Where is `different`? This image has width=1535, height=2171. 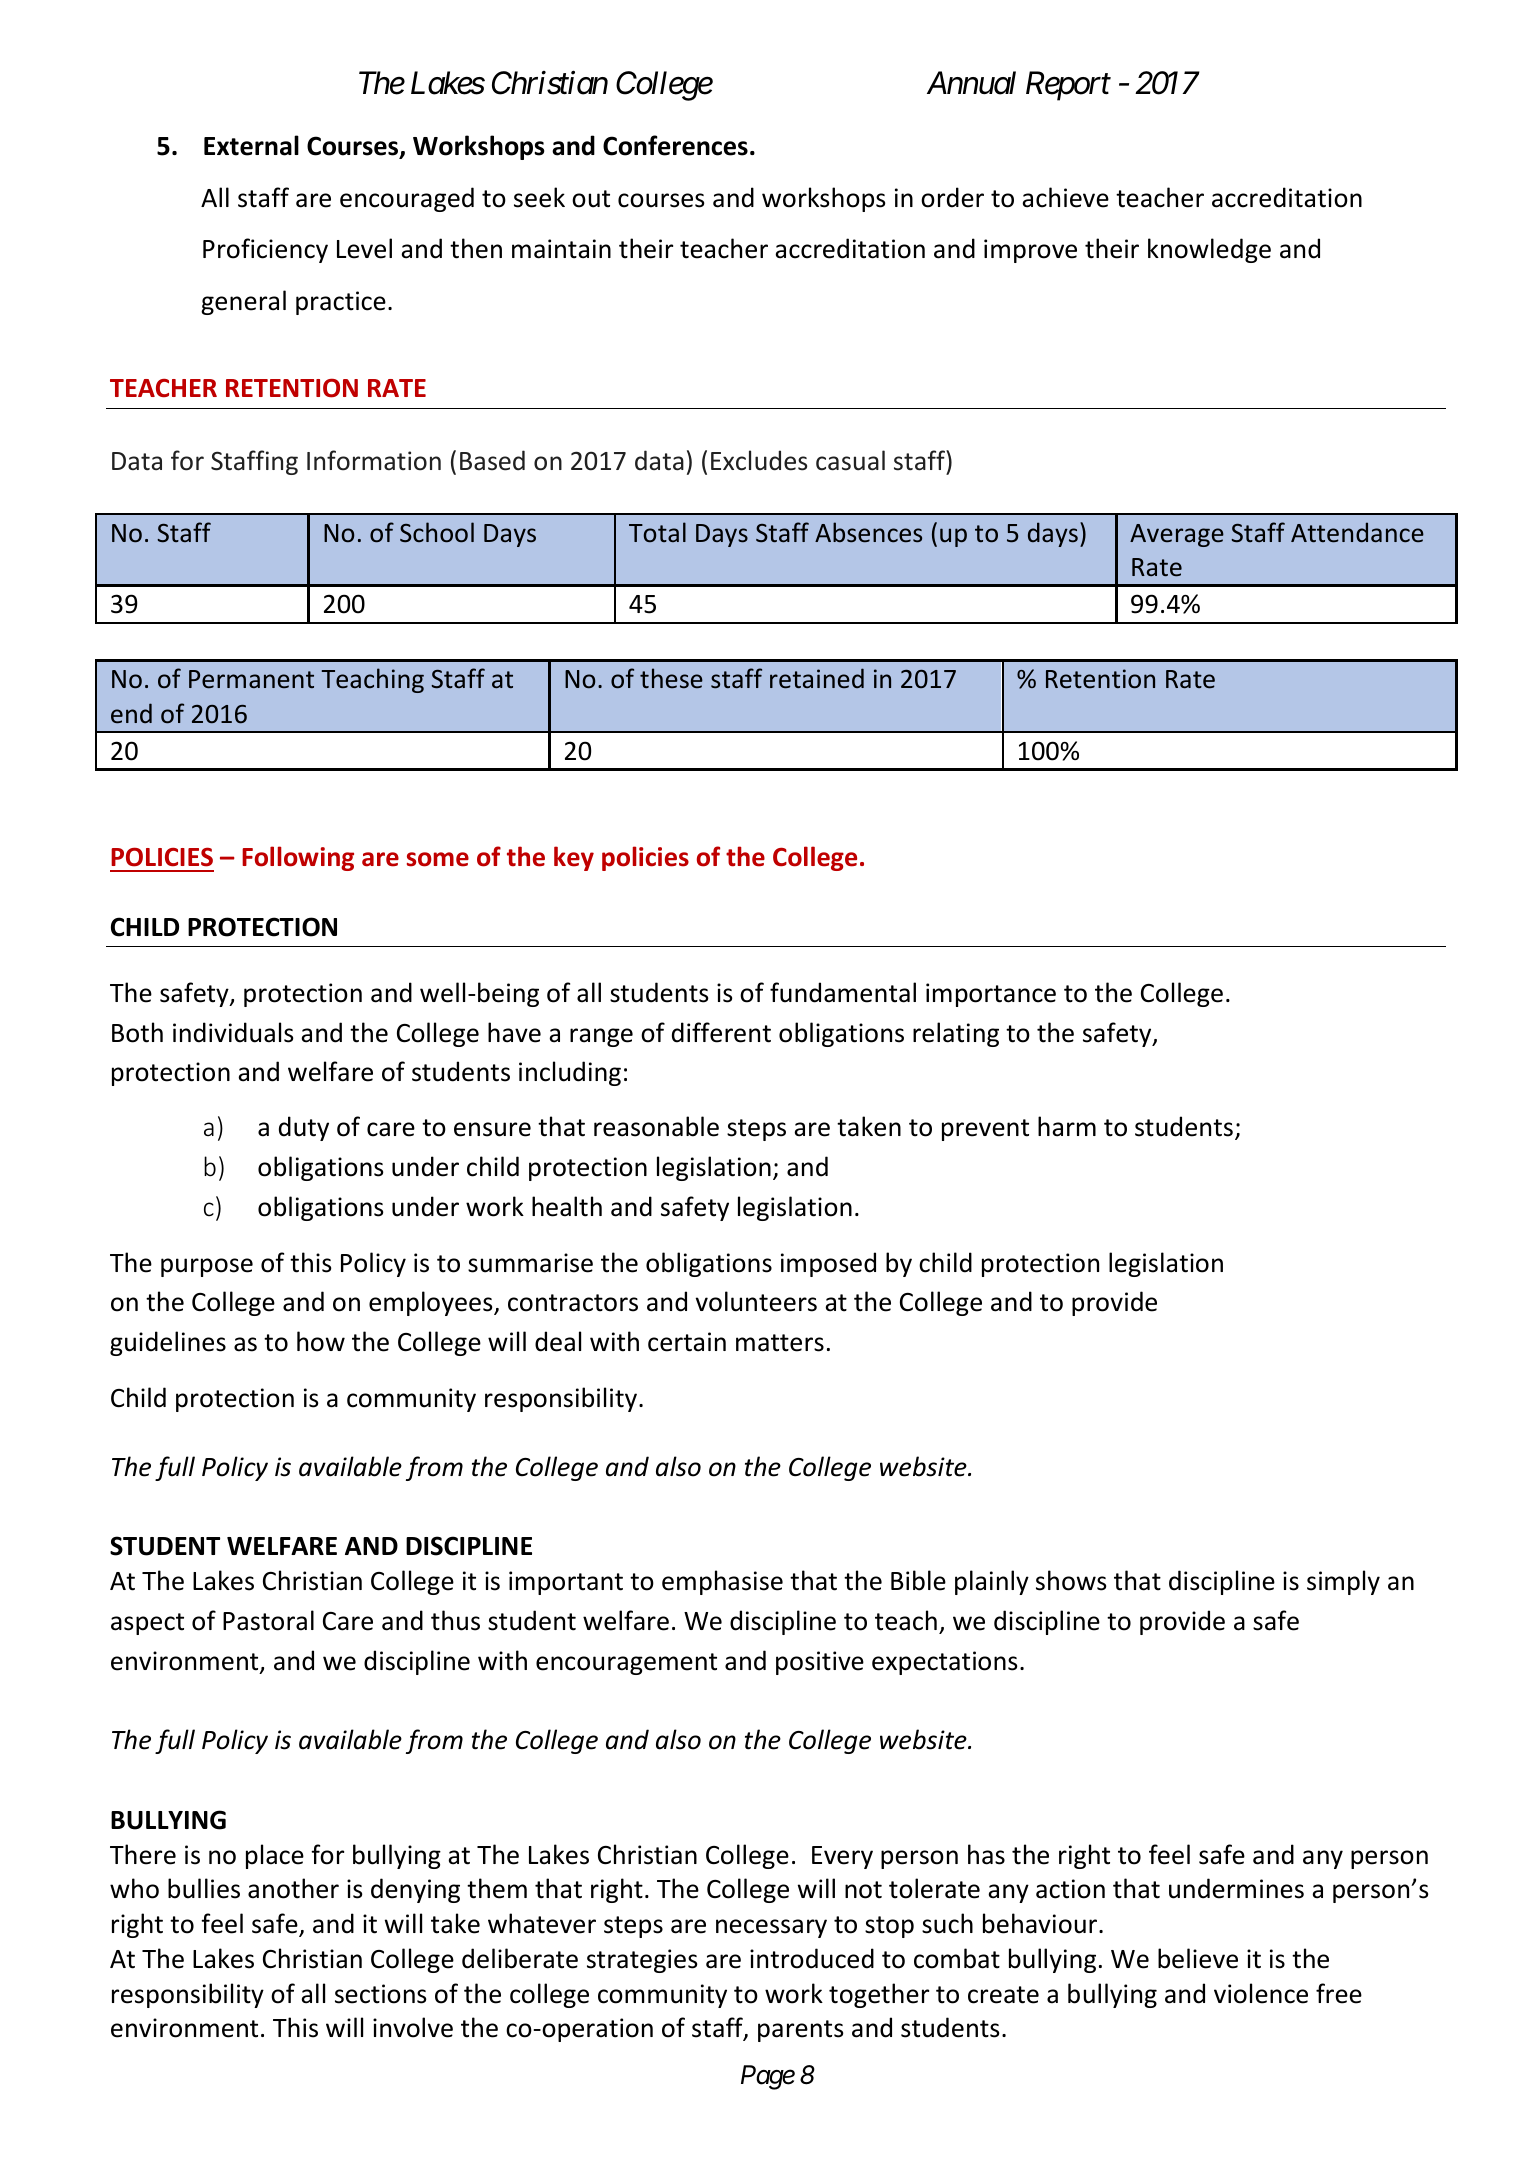
different is located at coordinates (721, 1032).
